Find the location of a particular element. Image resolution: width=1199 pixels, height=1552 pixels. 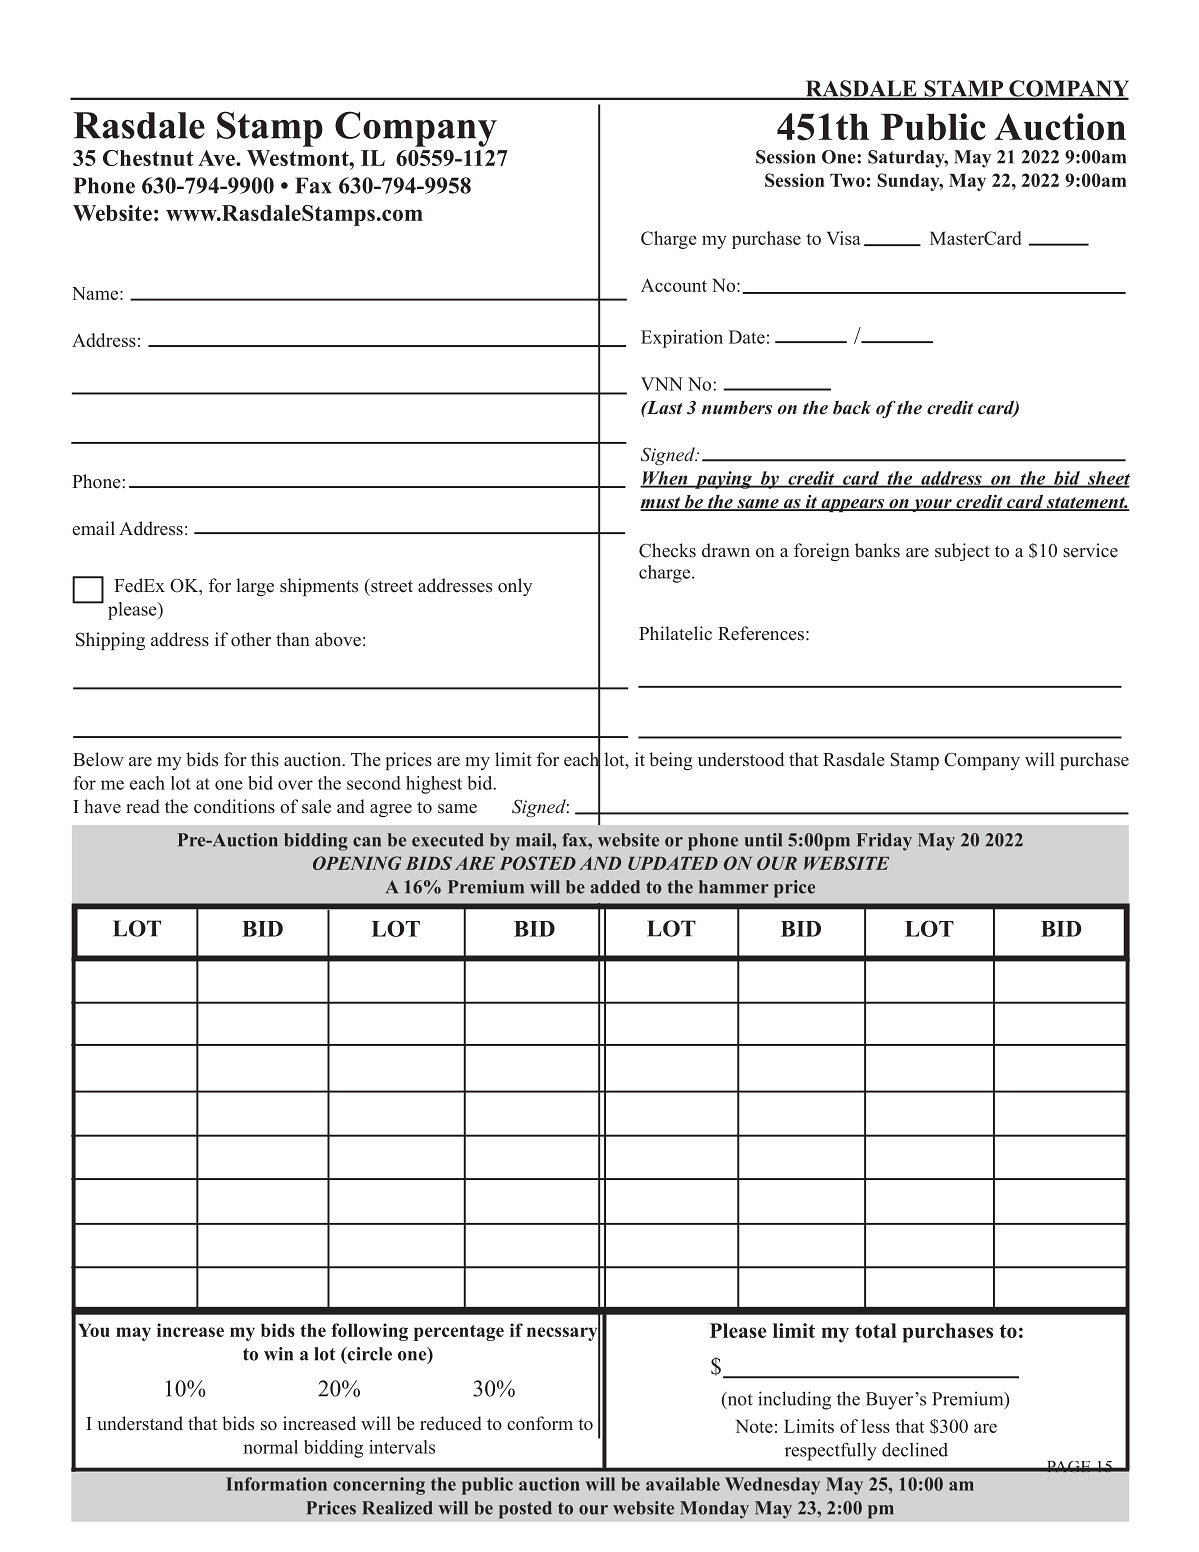

percentage is located at coordinates (459, 1332).
